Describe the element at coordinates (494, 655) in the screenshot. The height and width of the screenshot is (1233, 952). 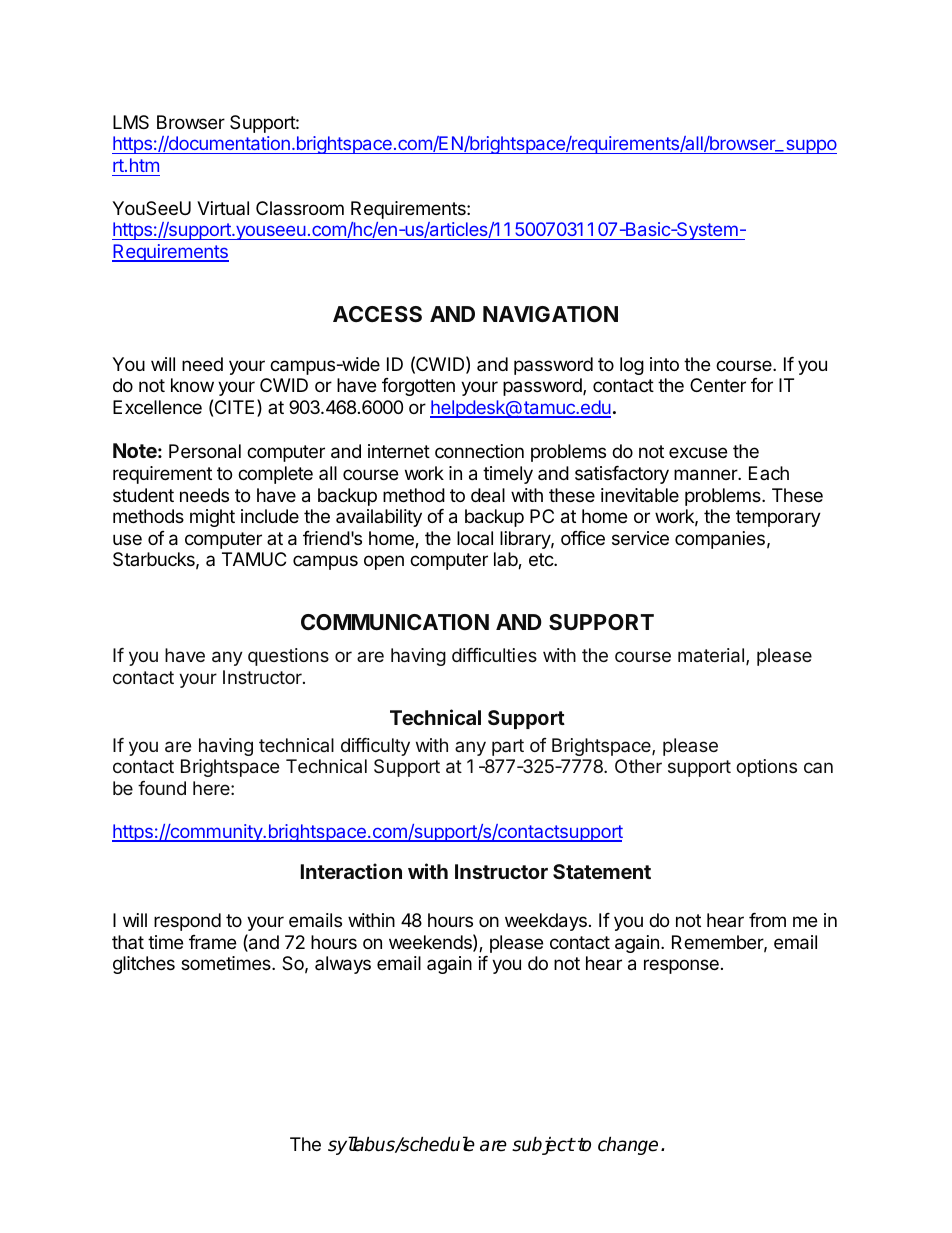
I see `difficulties` at that location.
